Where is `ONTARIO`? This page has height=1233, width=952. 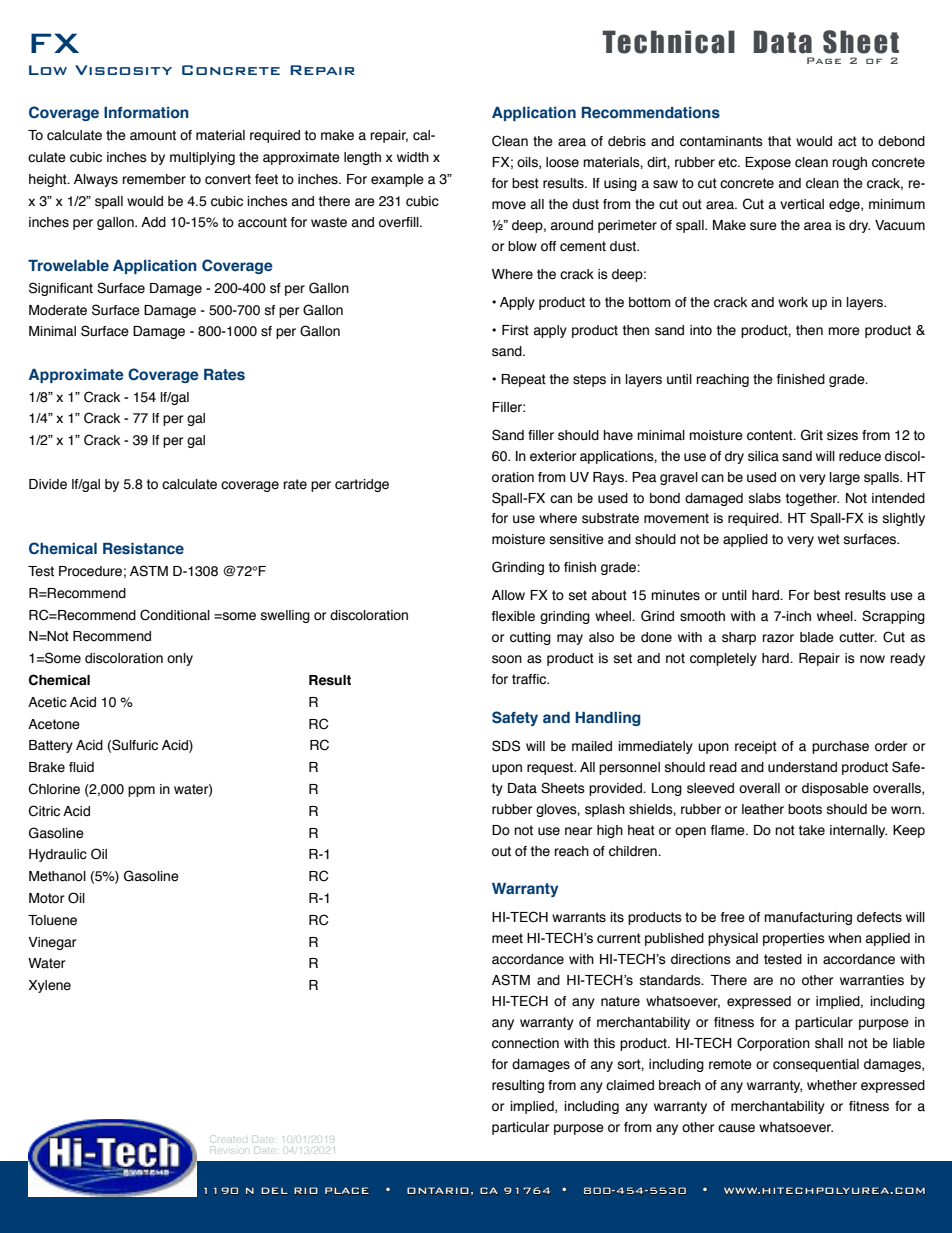 ONTARIO is located at coordinates (438, 1191).
